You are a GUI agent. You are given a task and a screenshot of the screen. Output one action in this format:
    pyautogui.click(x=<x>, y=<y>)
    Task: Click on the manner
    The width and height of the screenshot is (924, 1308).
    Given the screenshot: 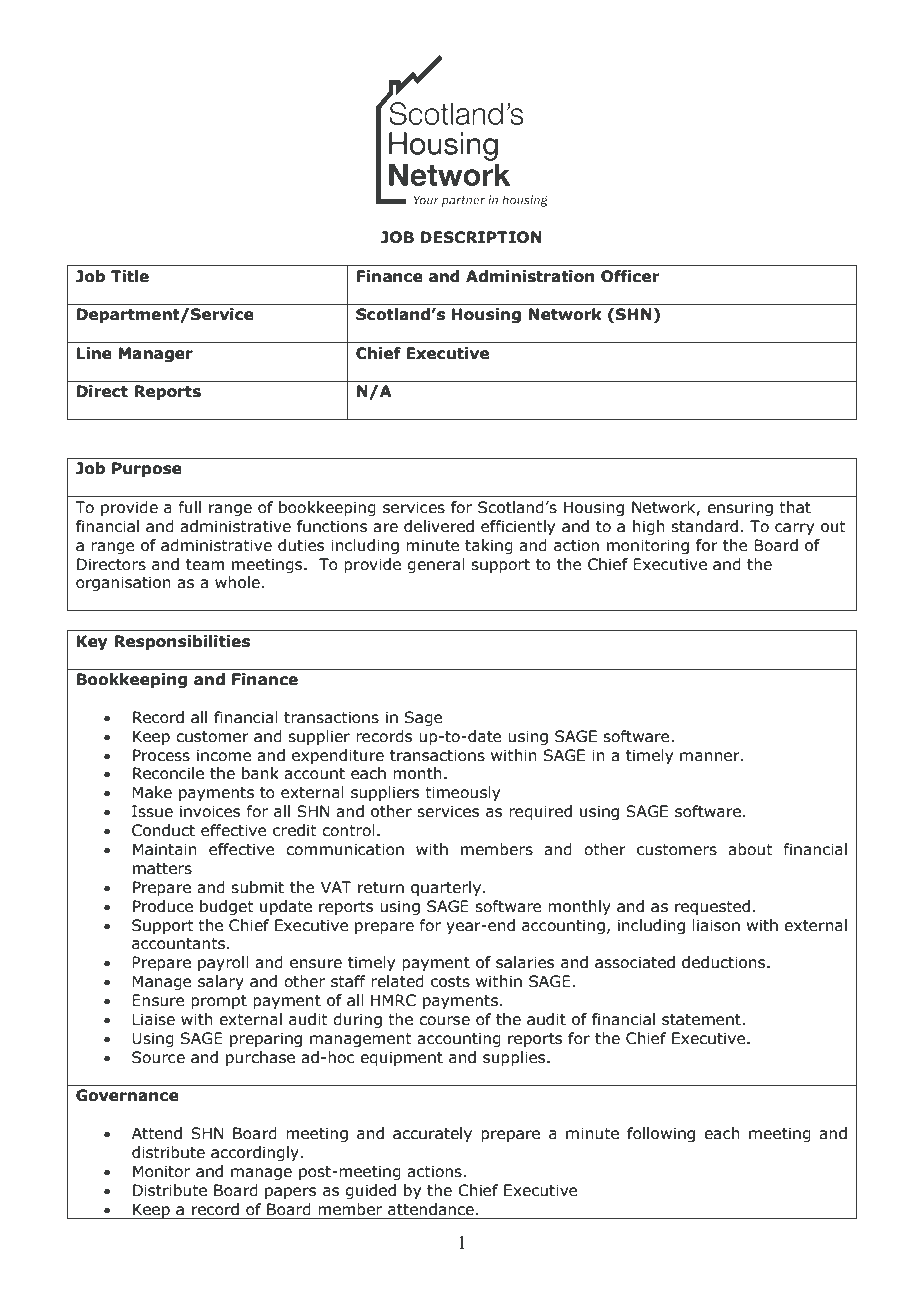 What is the action you would take?
    pyautogui.click(x=711, y=757)
